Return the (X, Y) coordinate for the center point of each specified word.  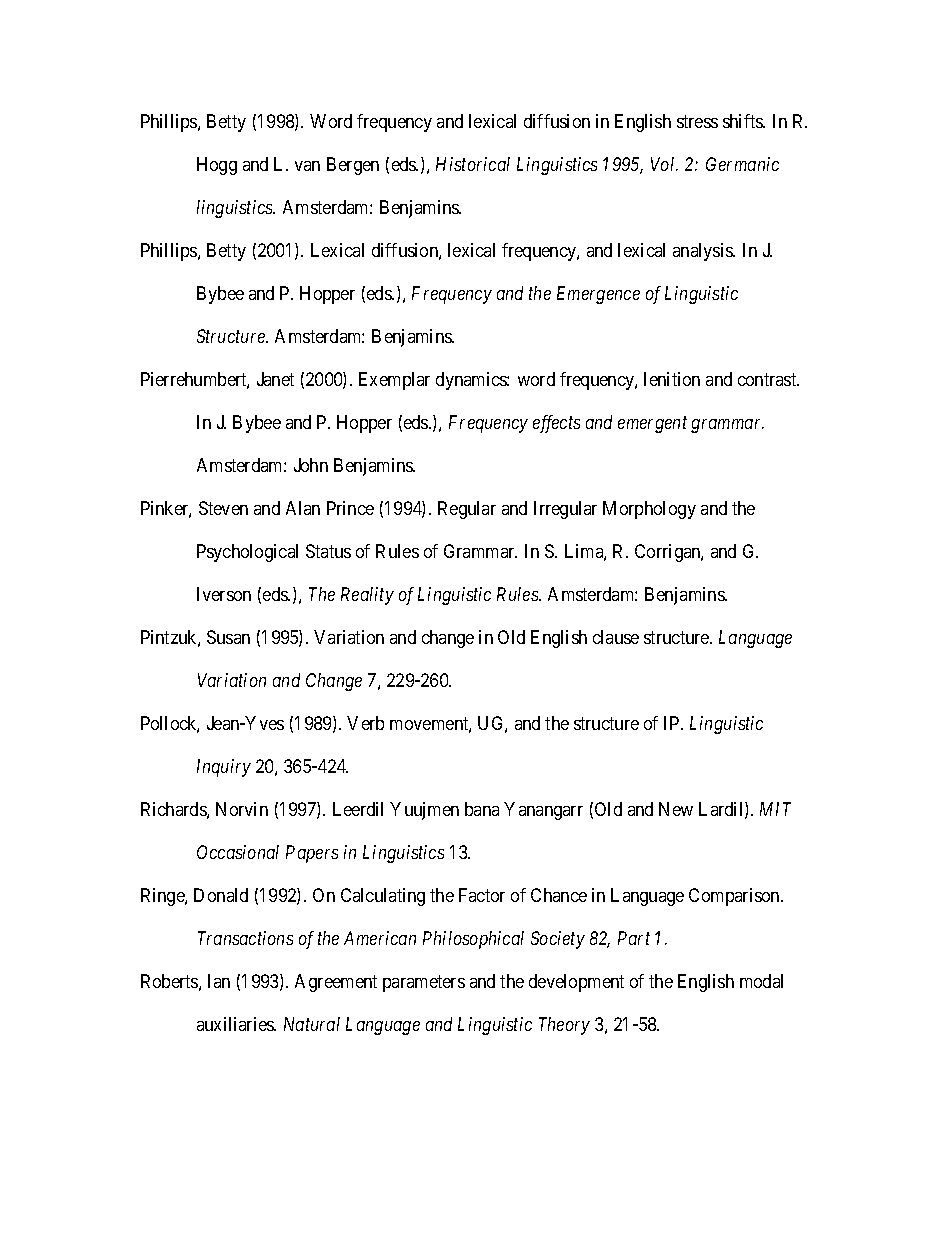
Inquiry (224, 768)
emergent (652, 425)
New (676, 809)
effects (556, 424)
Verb (365, 723)
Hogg (217, 166)
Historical (473, 164)
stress (697, 122)
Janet (275, 379)
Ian (219, 981)
